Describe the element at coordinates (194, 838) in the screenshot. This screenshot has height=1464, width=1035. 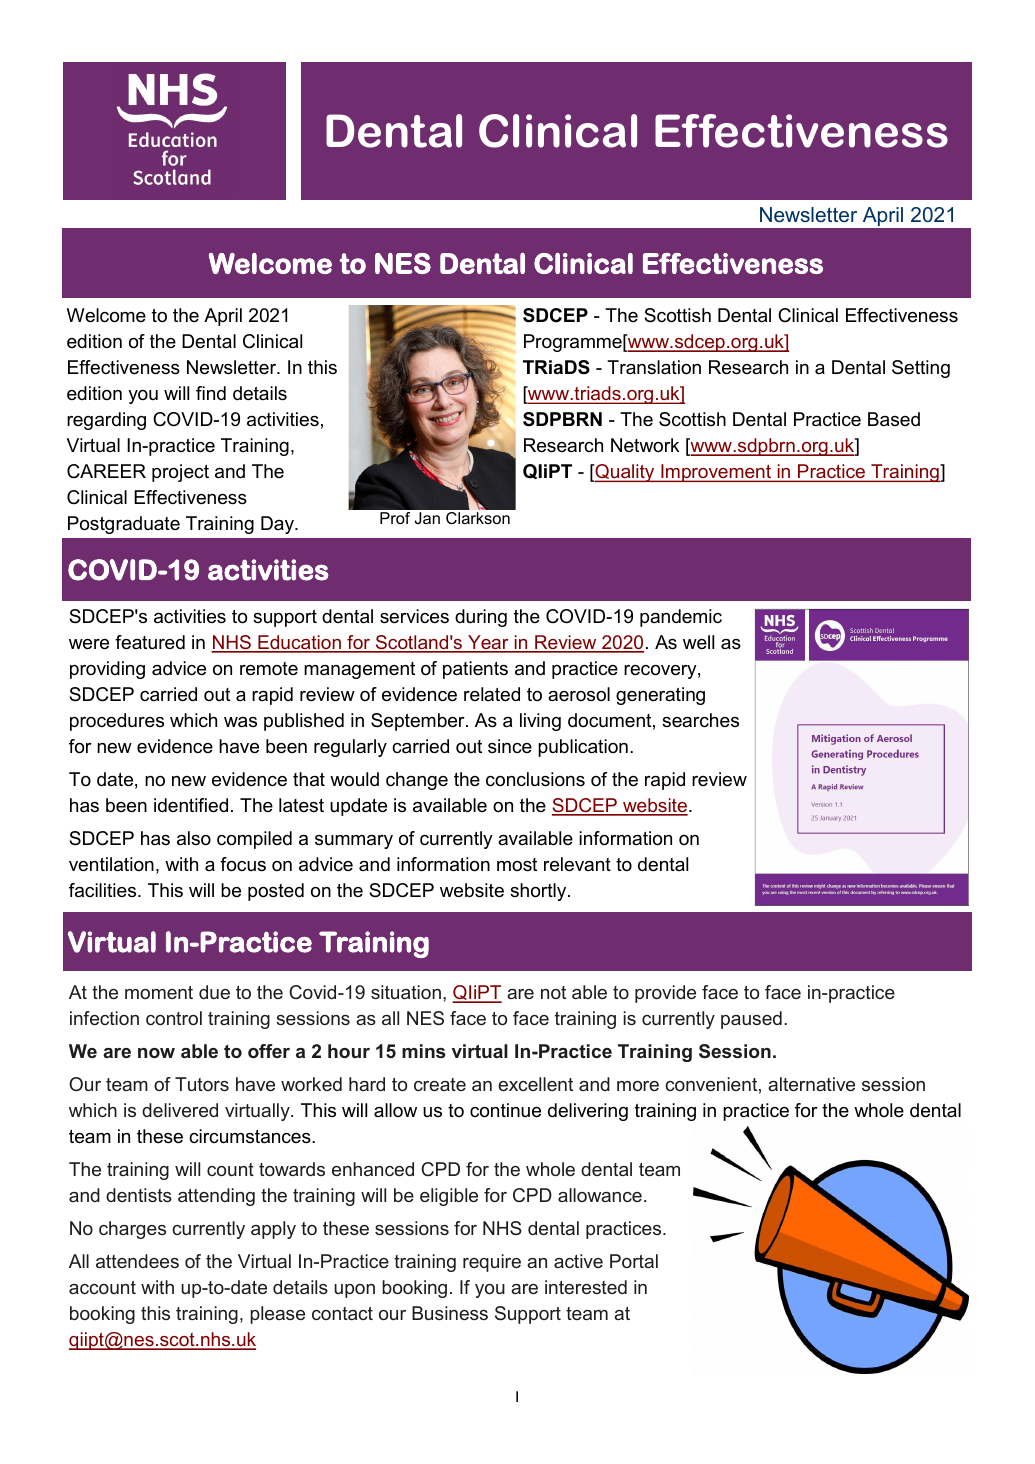
I see `also` at that location.
